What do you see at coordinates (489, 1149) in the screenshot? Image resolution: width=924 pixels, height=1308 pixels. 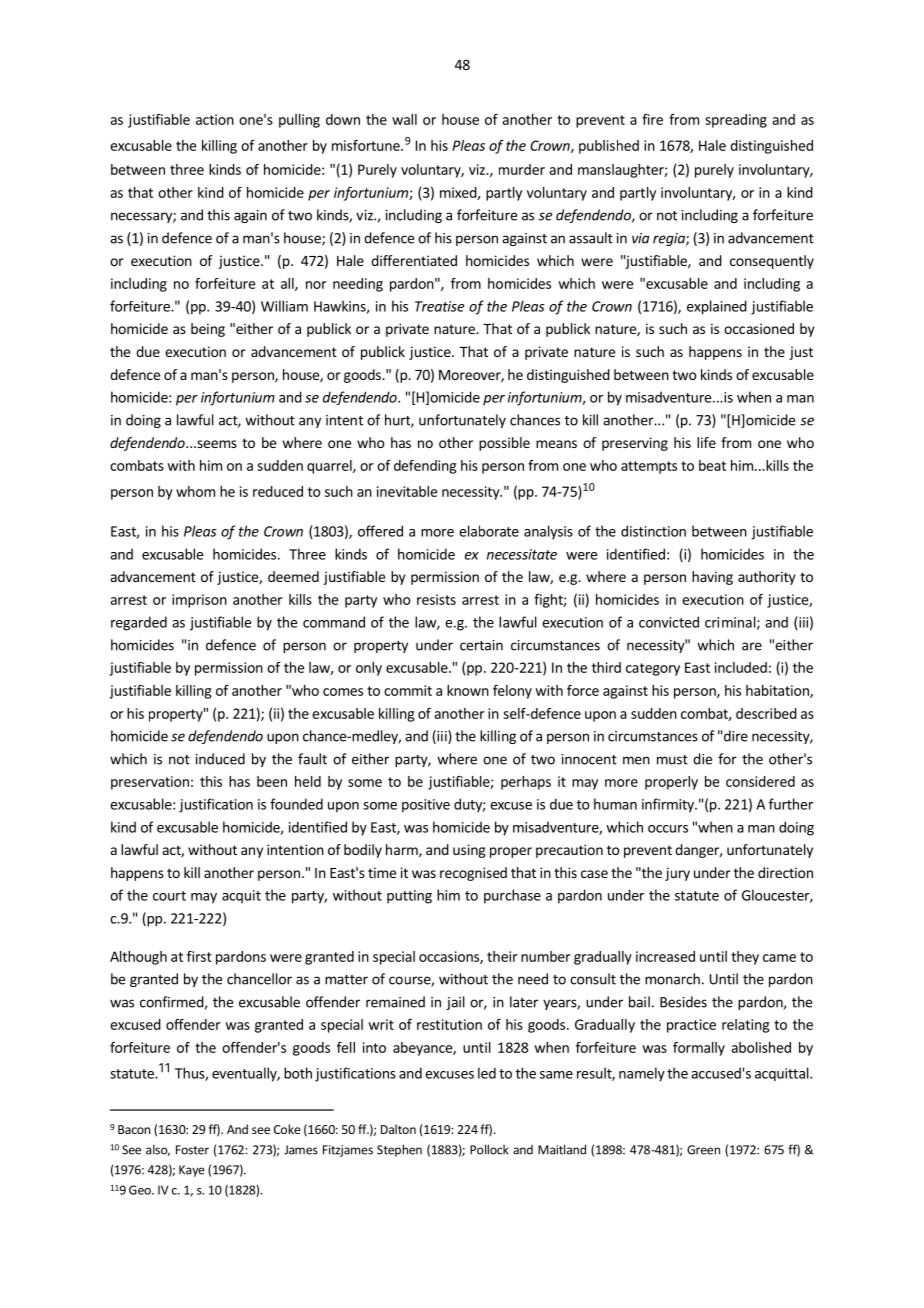 I see `Pollock` at bounding box center [489, 1149].
